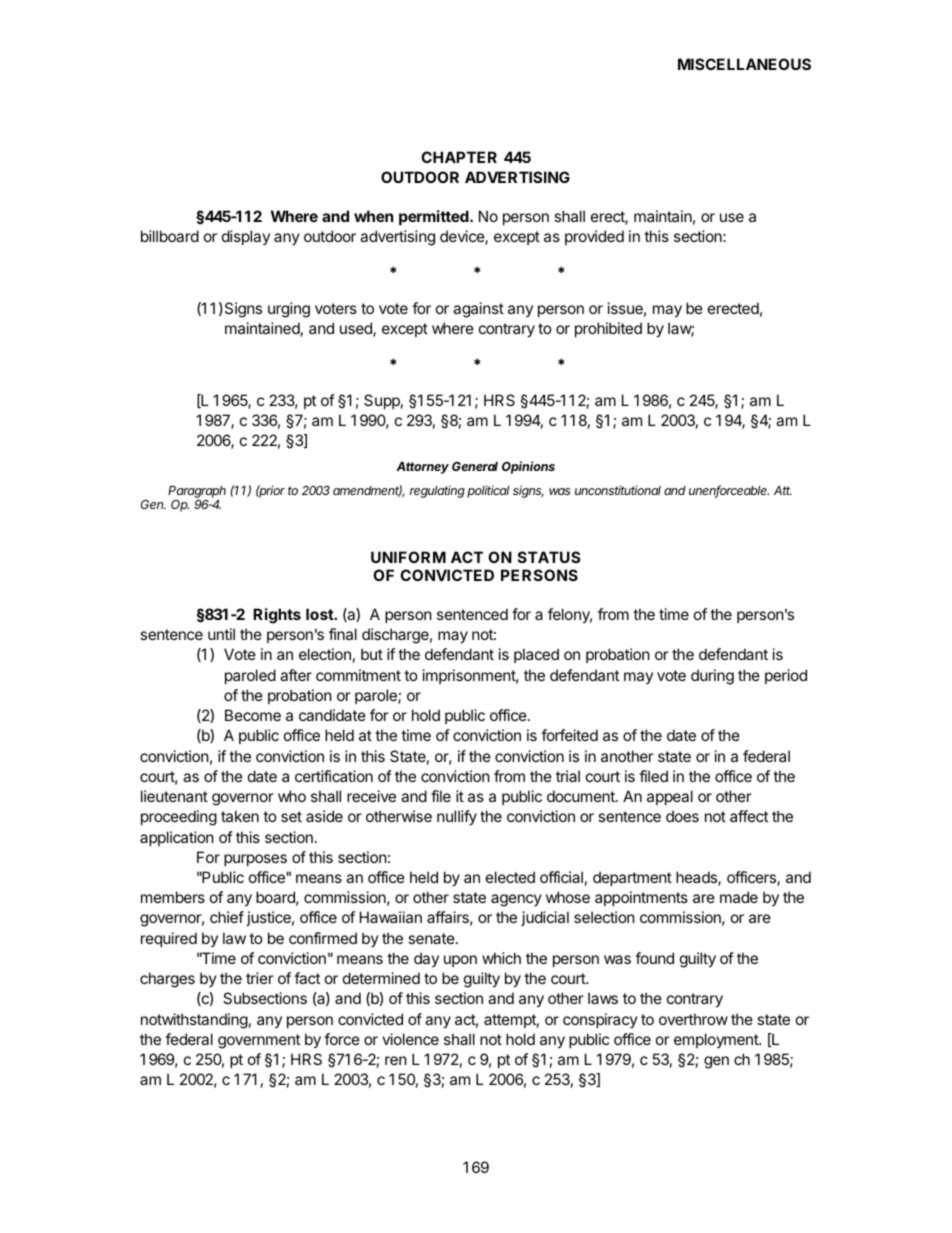 The width and height of the image is (952, 1233). Describe the element at coordinates (744, 64) in the image. I see `MISCELLANEOUS` at that location.
